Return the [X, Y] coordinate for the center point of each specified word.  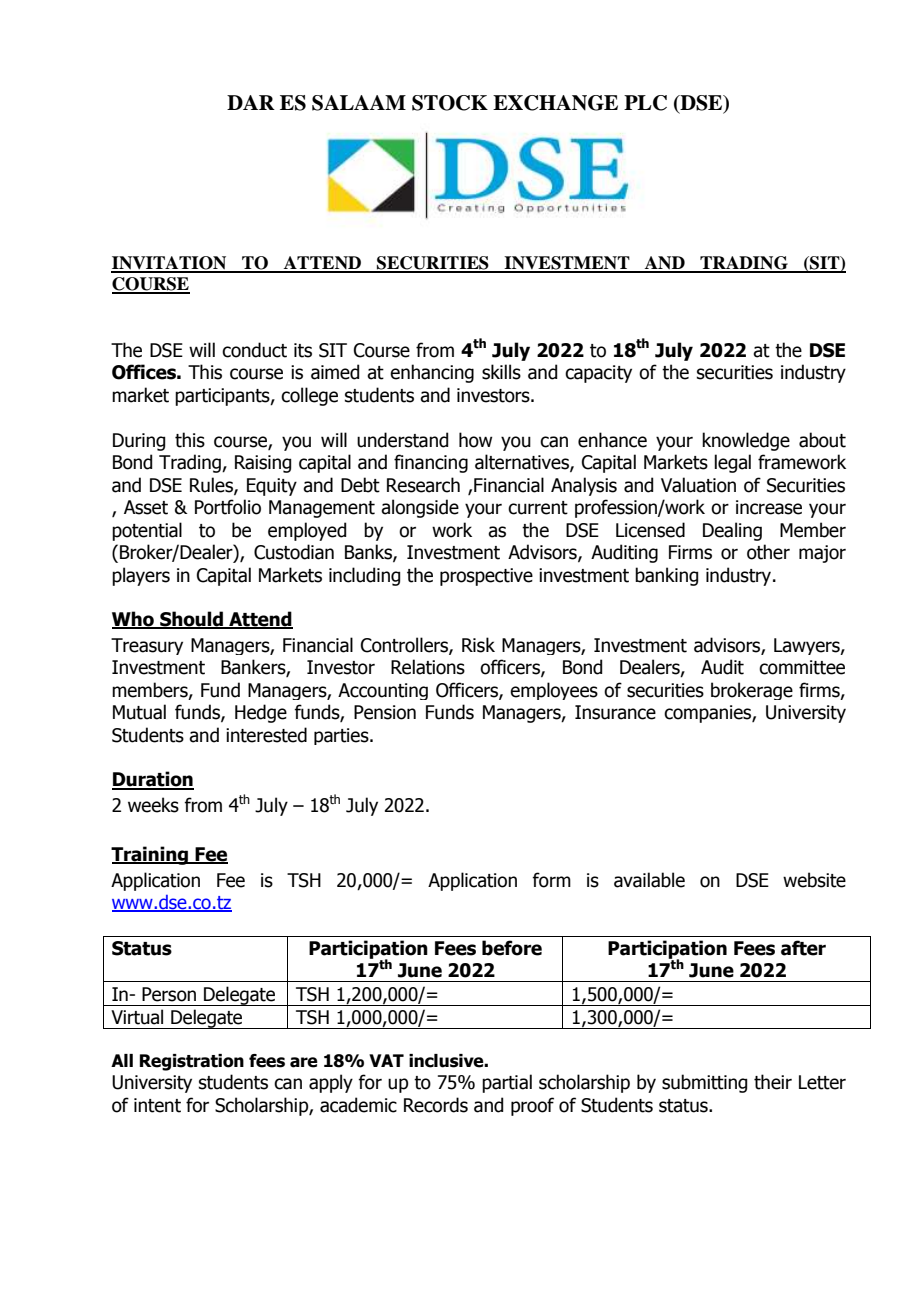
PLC [645, 103]
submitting [704, 1083]
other [768, 552]
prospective [486, 577]
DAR [251, 102]
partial [507, 1083]
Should [191, 619]
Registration [192, 1062]
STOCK [450, 103]
